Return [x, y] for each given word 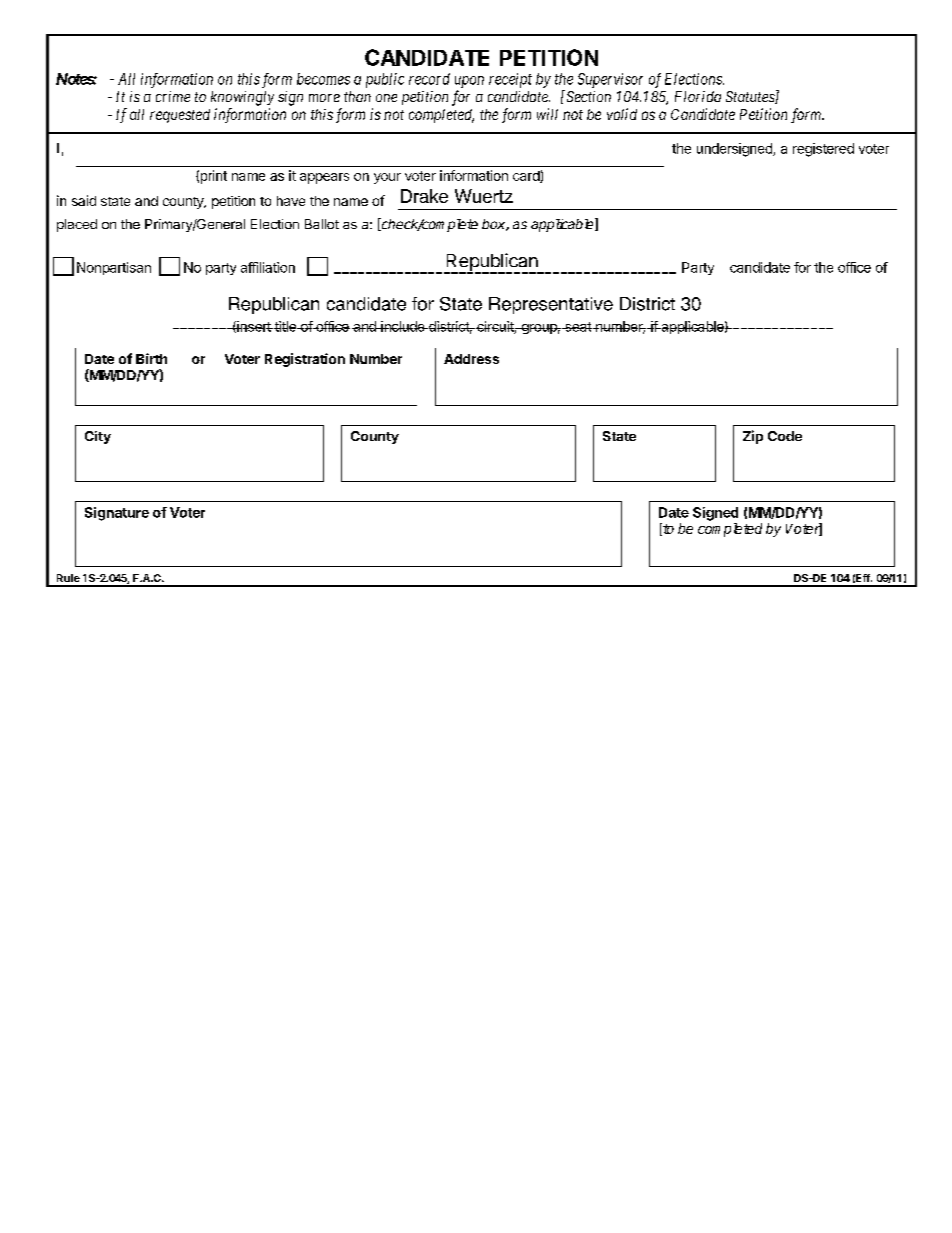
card [527, 177]
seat [577, 327]
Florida [698, 96]
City [98, 437]
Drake [424, 196]
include [403, 326]
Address [471, 359]
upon [469, 82]
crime [173, 96]
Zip [753, 437]
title [285, 326]
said [84, 200]
